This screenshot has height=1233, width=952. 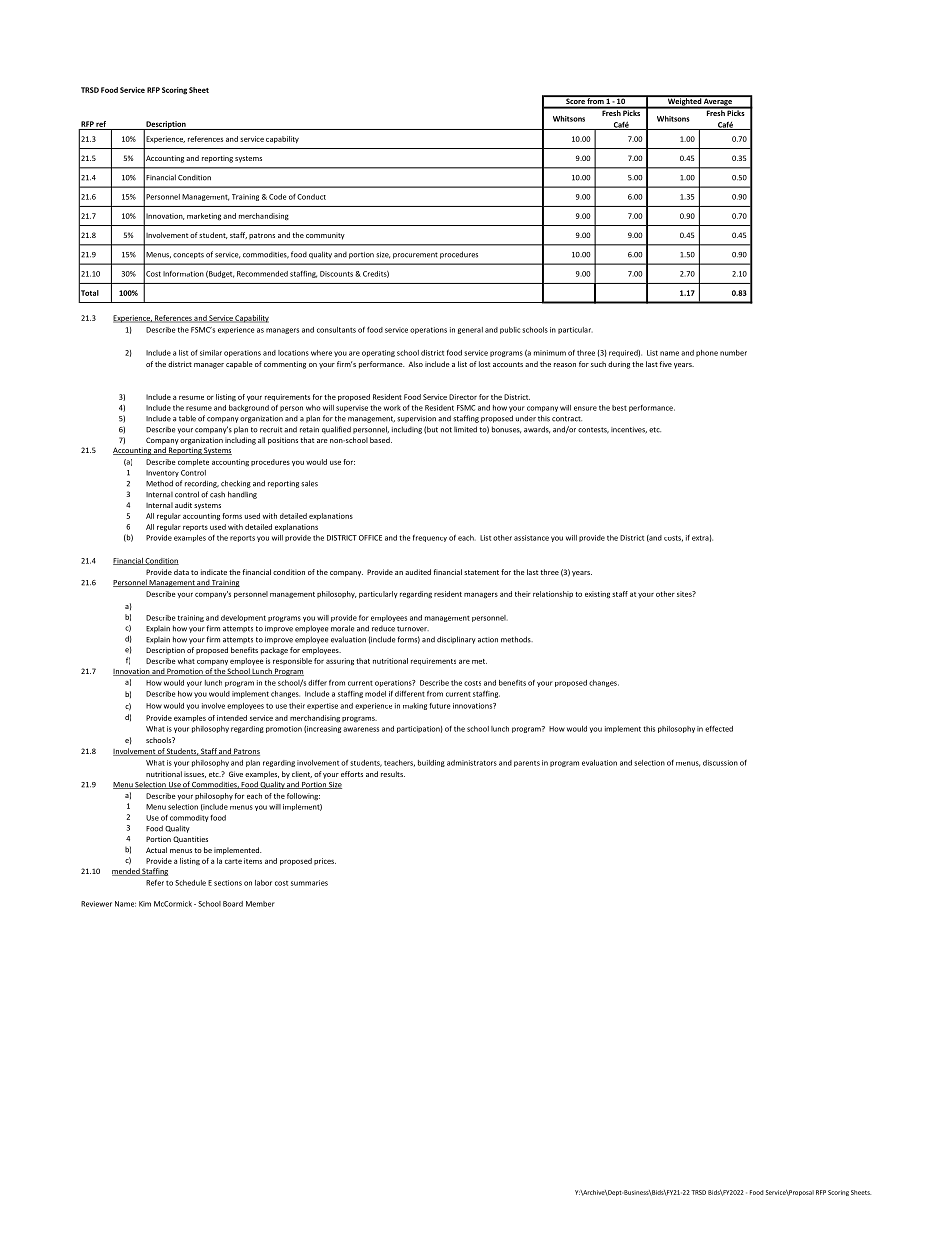 What do you see at coordinates (204, 217) in the screenshot?
I see `marketing` at bounding box center [204, 217].
